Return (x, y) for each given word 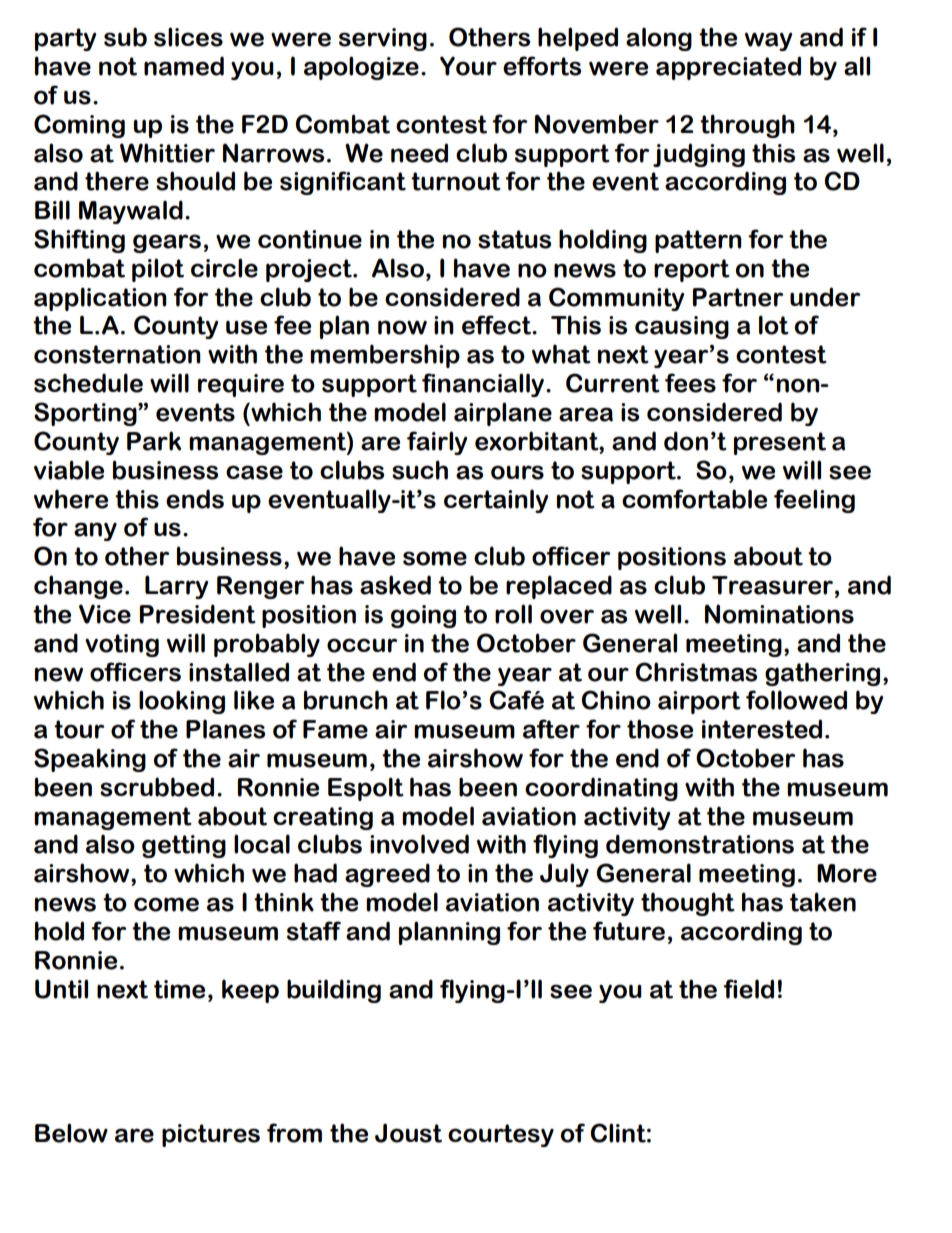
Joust (408, 1133)
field (748, 989)
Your (468, 66)
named (184, 66)
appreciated (728, 68)
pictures (211, 1135)
